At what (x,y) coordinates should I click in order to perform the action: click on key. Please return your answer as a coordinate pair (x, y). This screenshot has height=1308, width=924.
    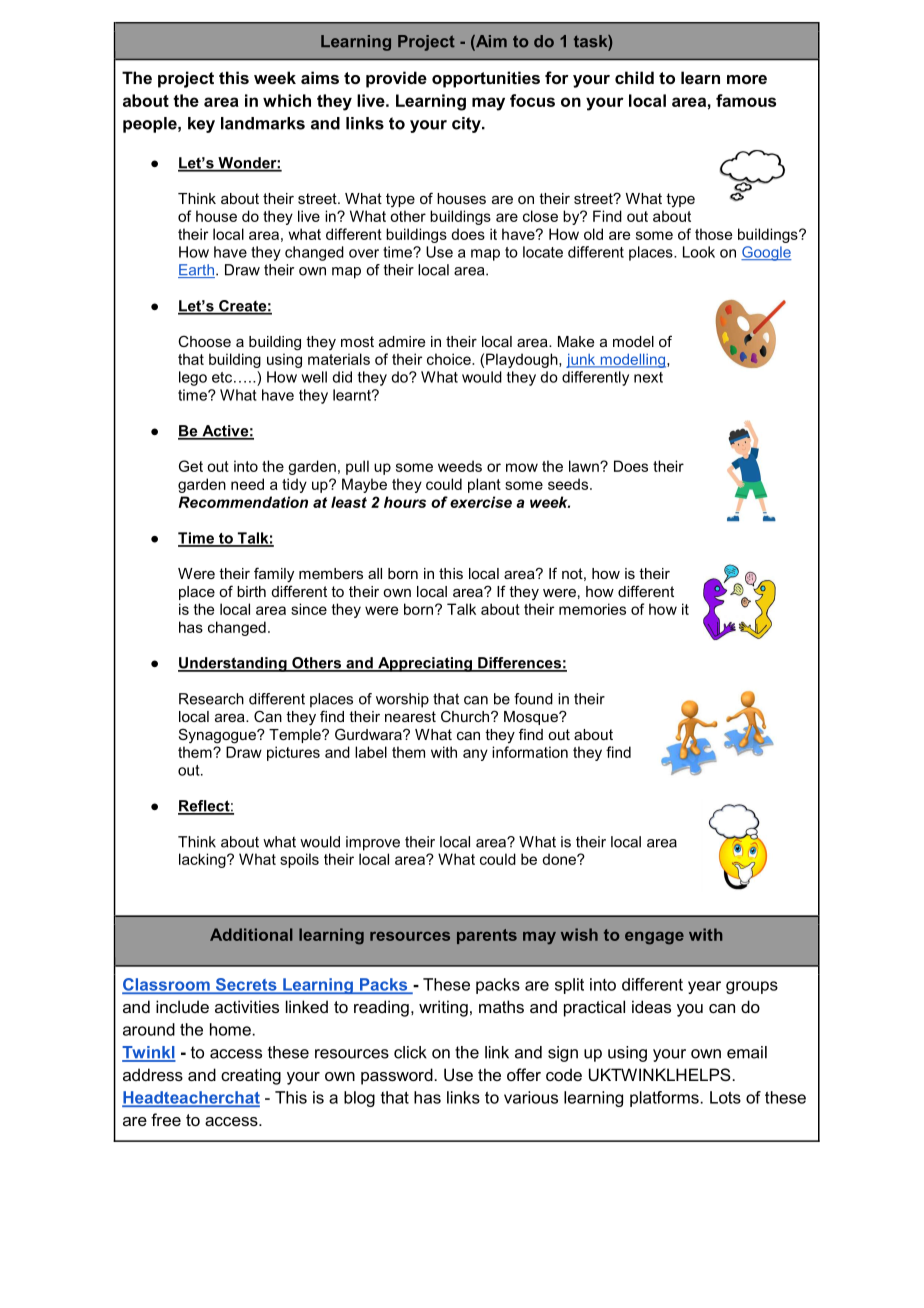
    Looking at the image, I should click on (201, 125).
